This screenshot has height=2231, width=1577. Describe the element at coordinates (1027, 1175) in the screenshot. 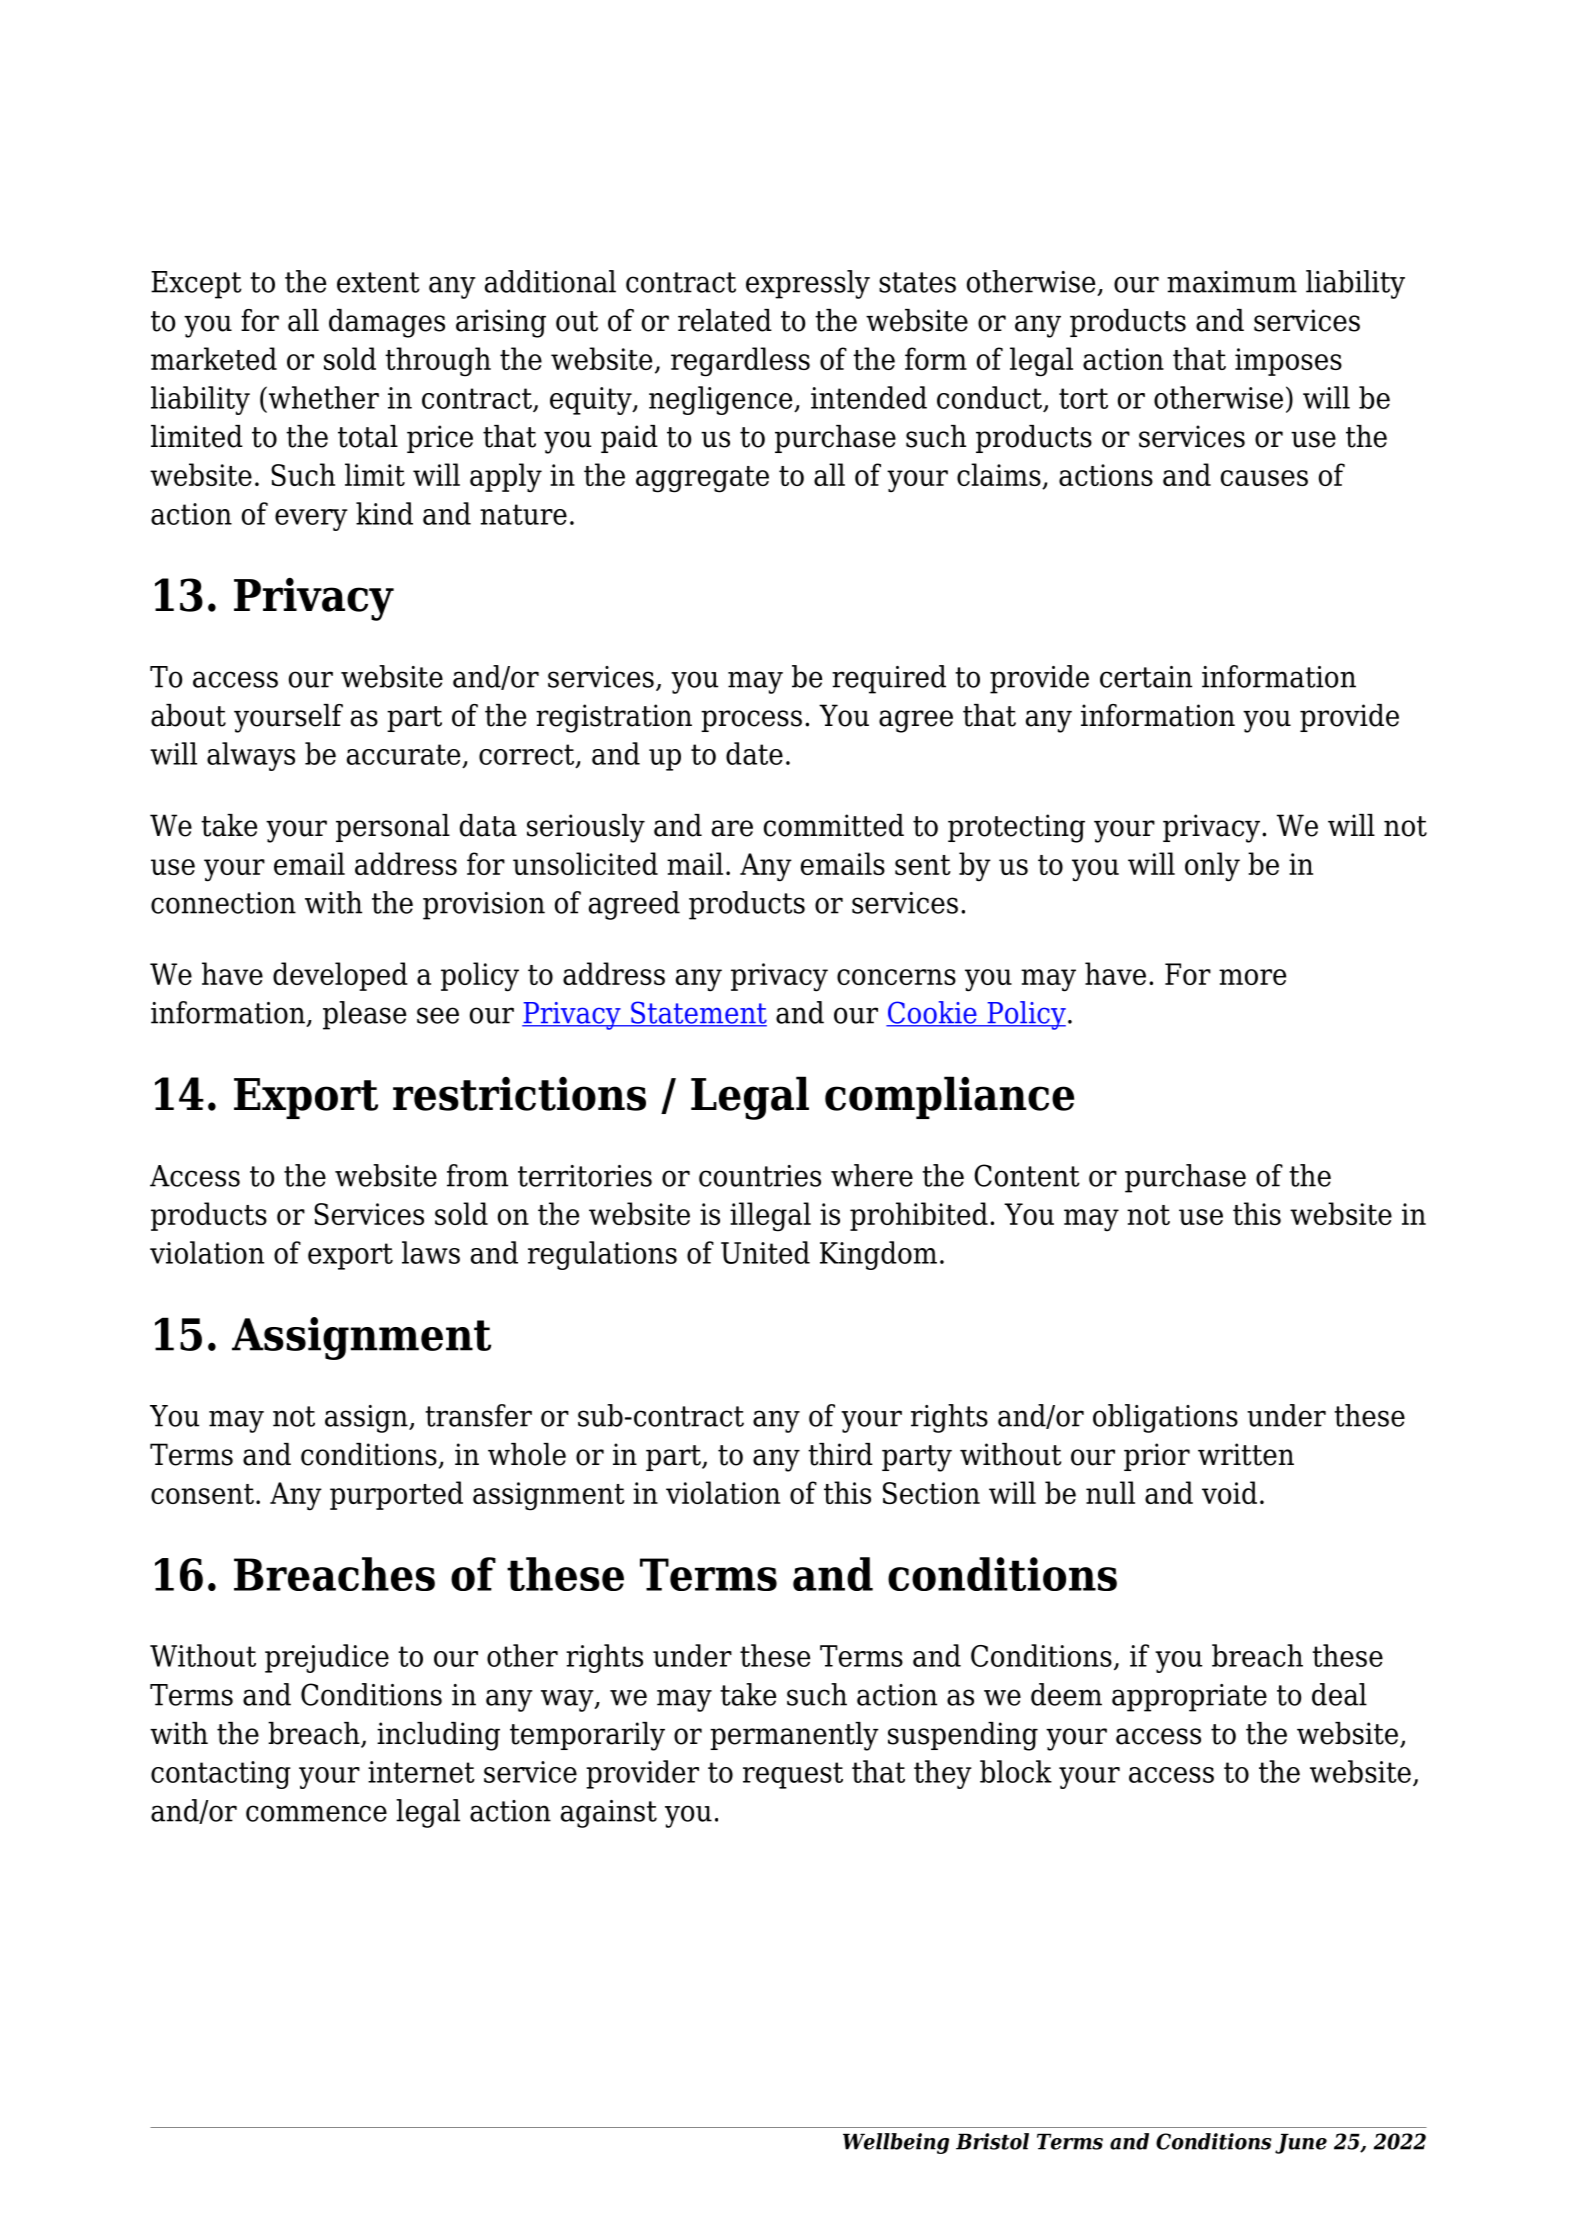

I see `Content` at that location.
